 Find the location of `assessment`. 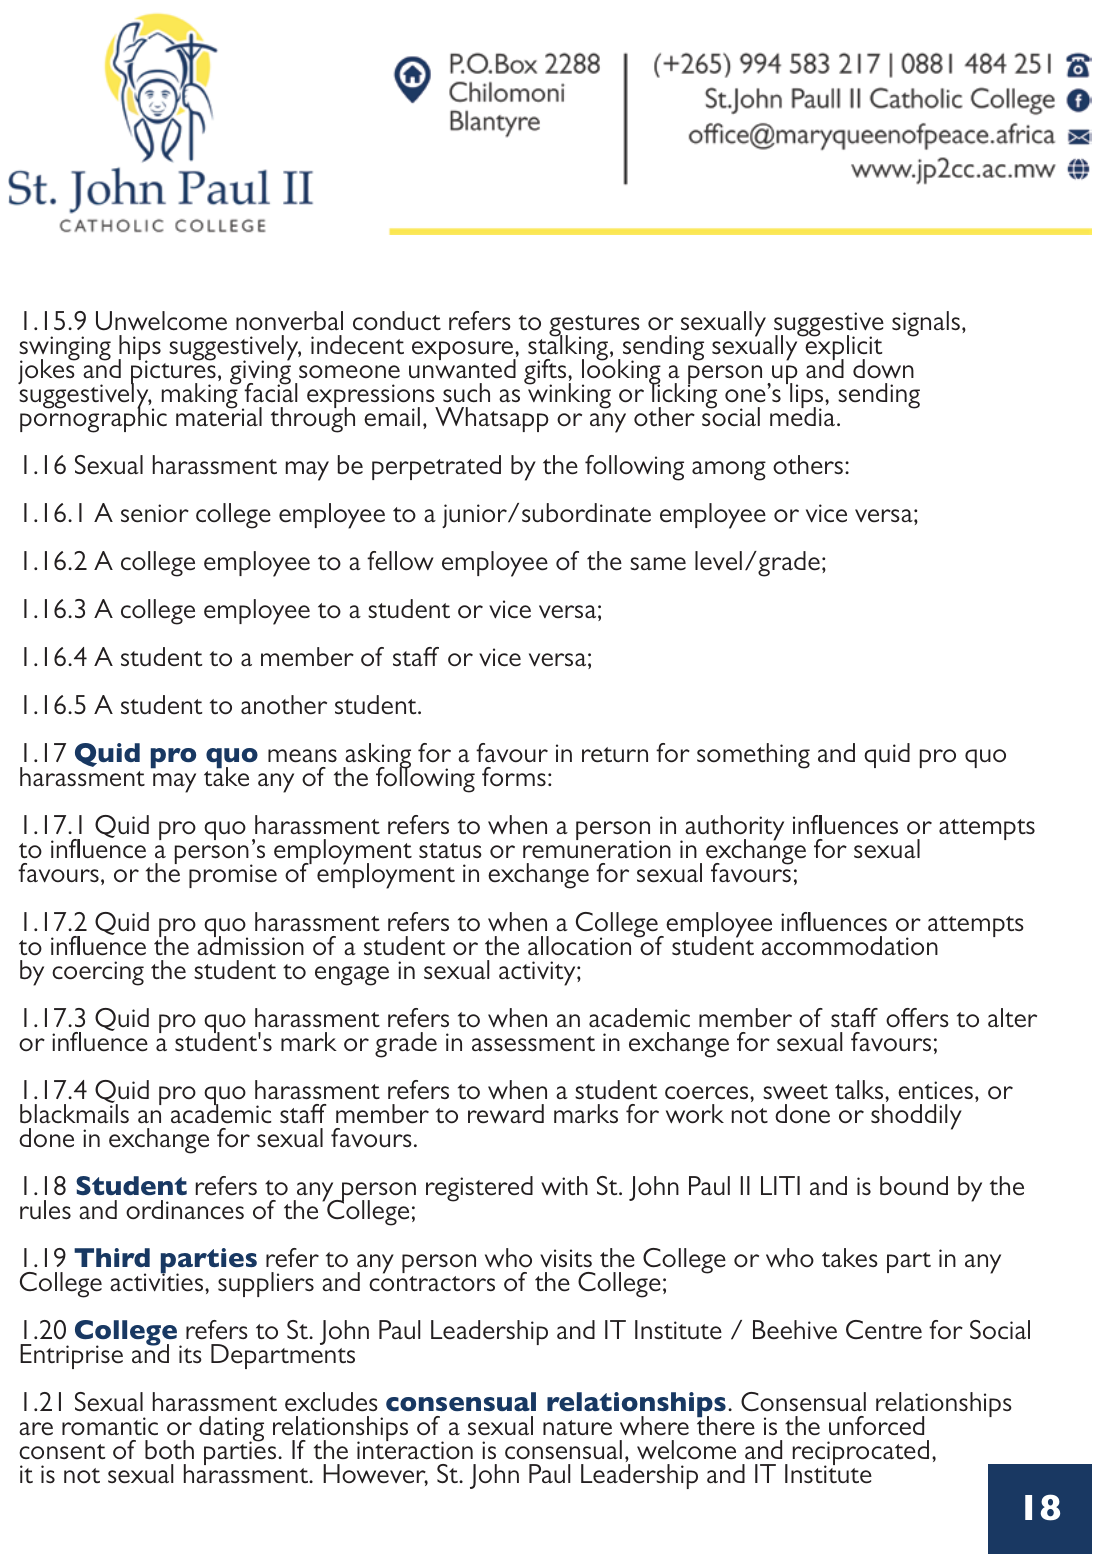

assessment is located at coordinates (533, 1044).
